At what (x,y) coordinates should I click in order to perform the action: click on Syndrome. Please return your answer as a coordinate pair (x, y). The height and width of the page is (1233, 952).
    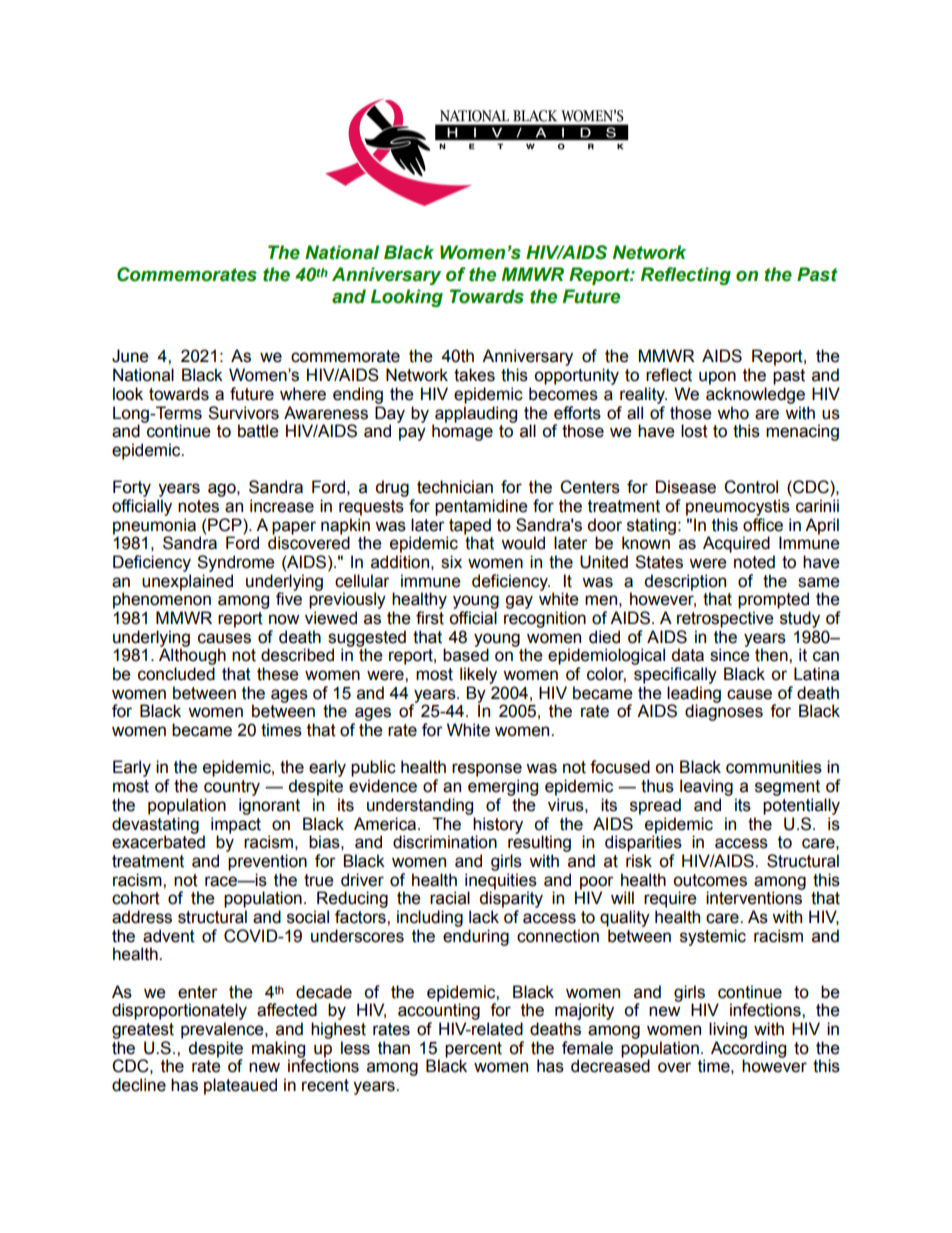
    Looking at the image, I should click on (236, 563).
